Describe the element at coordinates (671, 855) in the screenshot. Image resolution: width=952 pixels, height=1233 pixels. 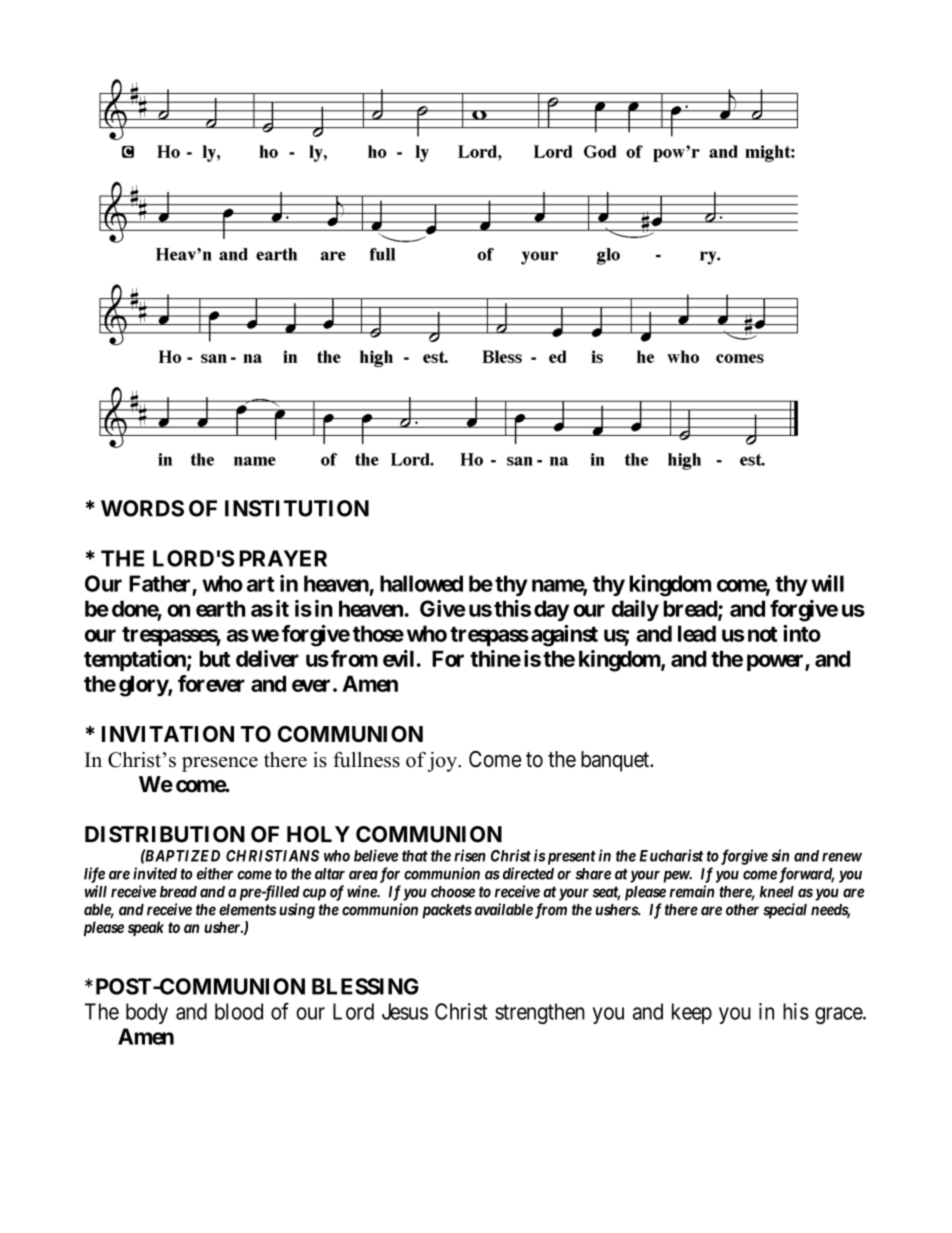
I see `Eucharist` at that location.
